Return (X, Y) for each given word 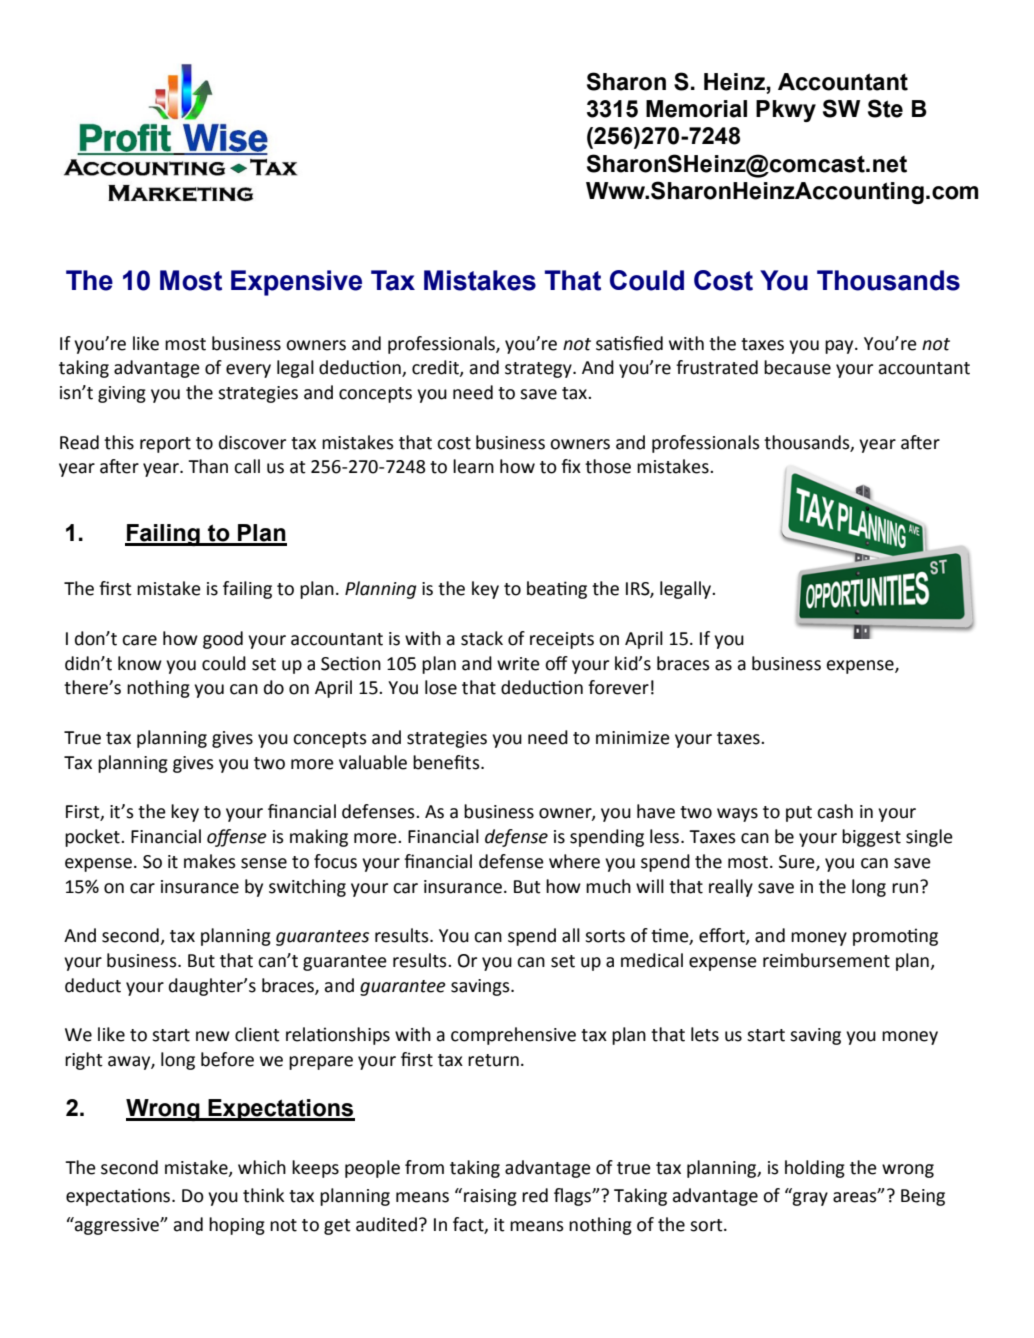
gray (810, 1199)
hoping (237, 1226)
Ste (885, 108)
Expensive (296, 283)
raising (490, 1197)
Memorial (696, 109)
